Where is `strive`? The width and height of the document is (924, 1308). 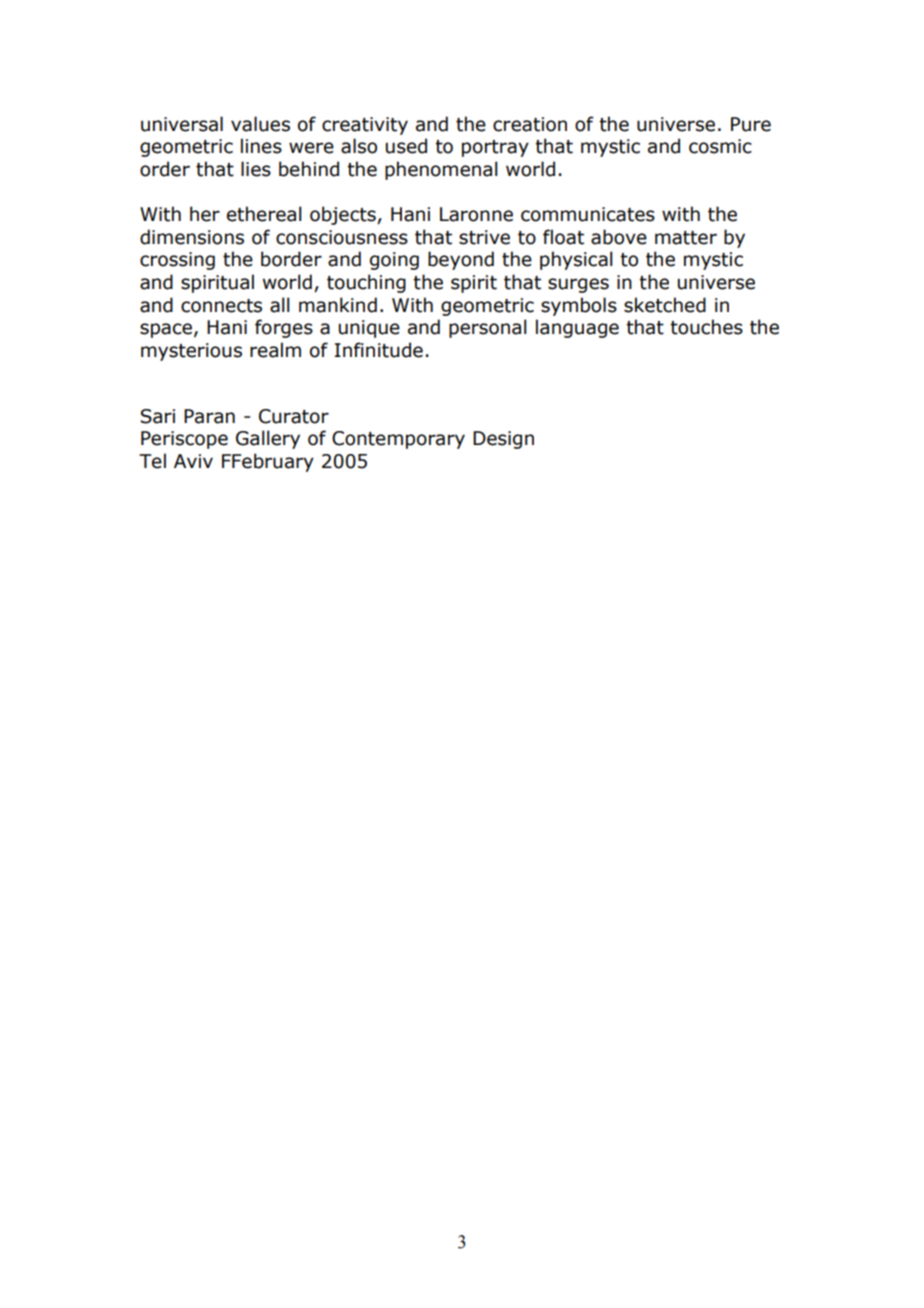
strive is located at coordinates (484, 237).
